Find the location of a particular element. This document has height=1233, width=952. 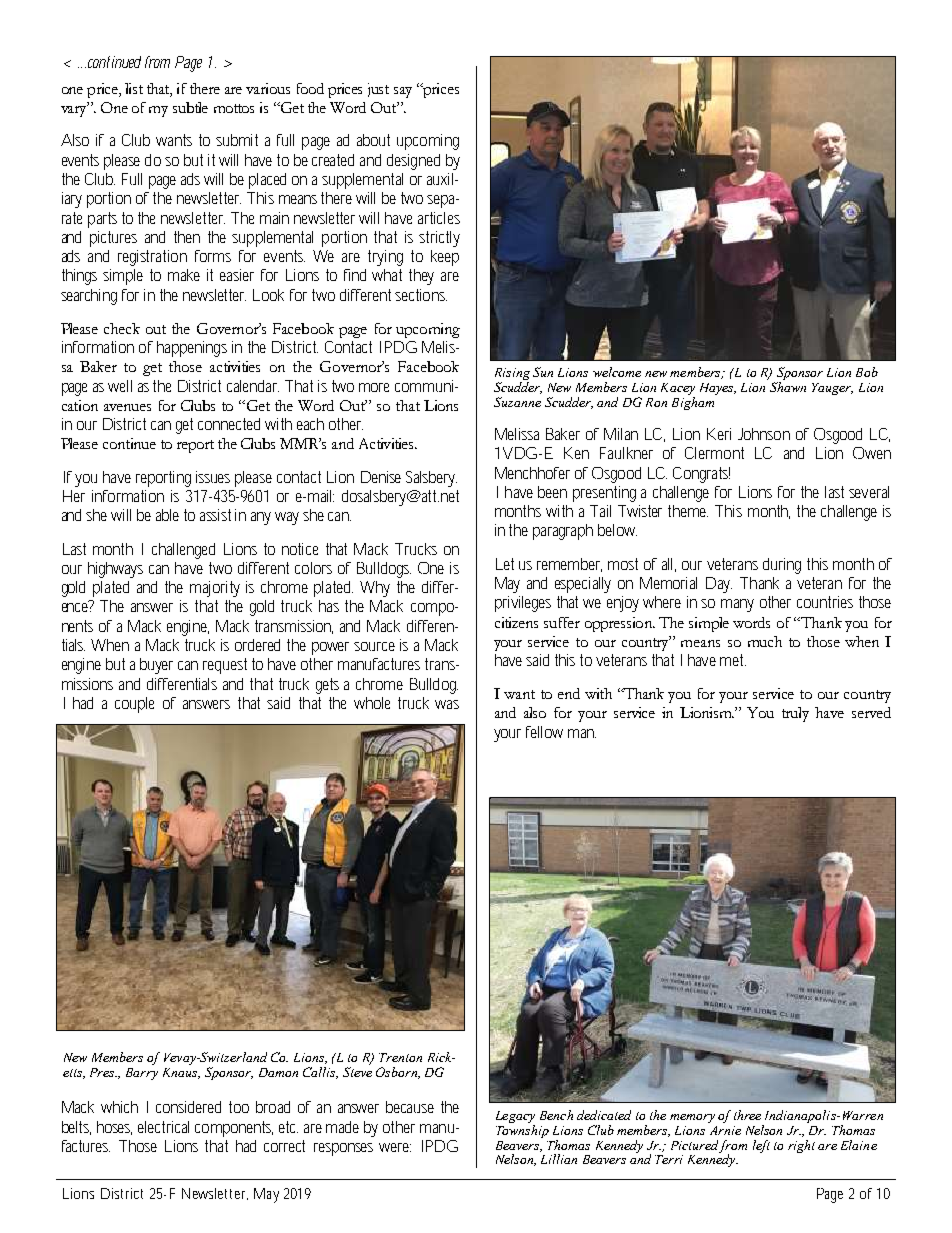

electrical is located at coordinates (163, 1127).
